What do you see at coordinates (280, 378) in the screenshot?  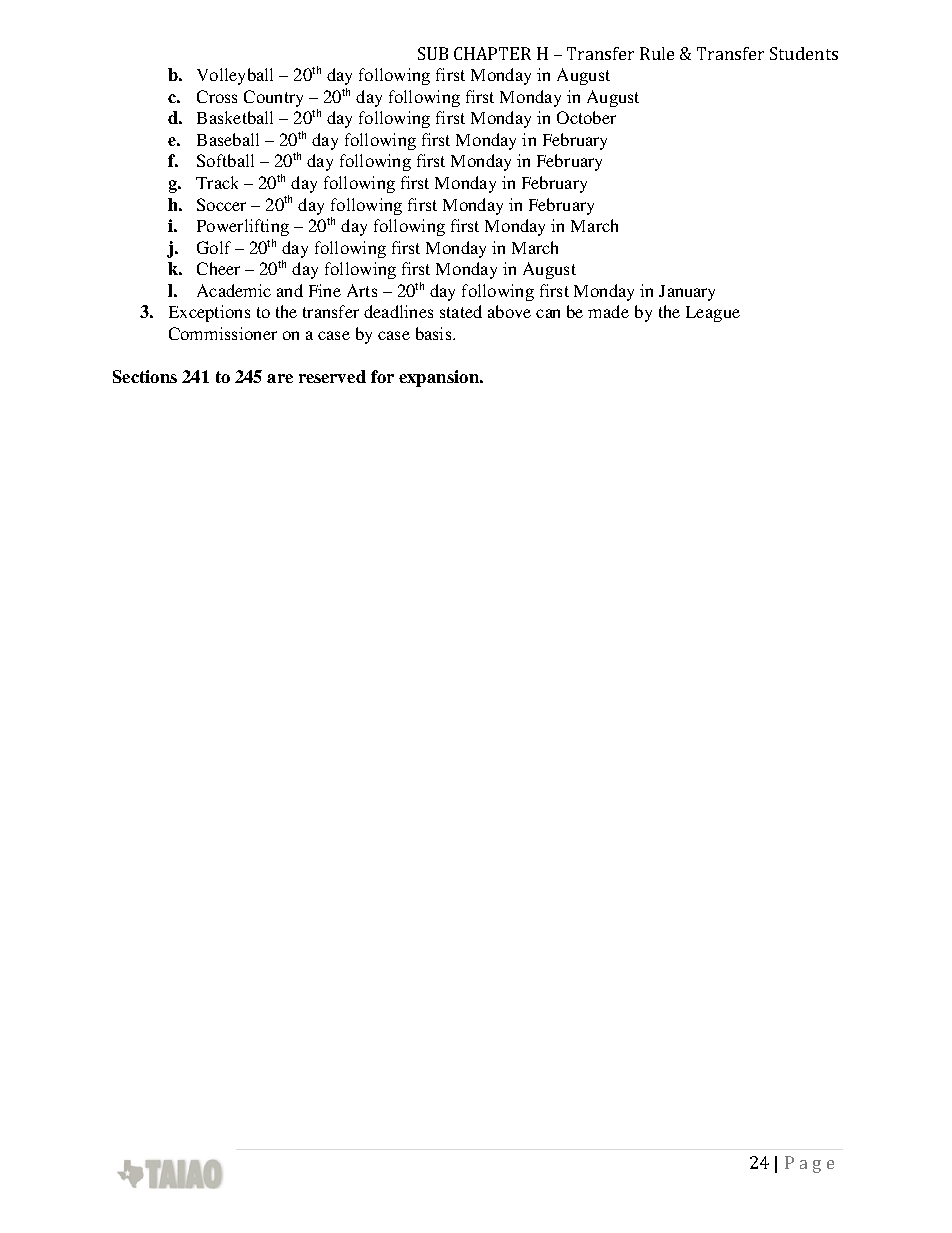 I see `are` at bounding box center [280, 378].
